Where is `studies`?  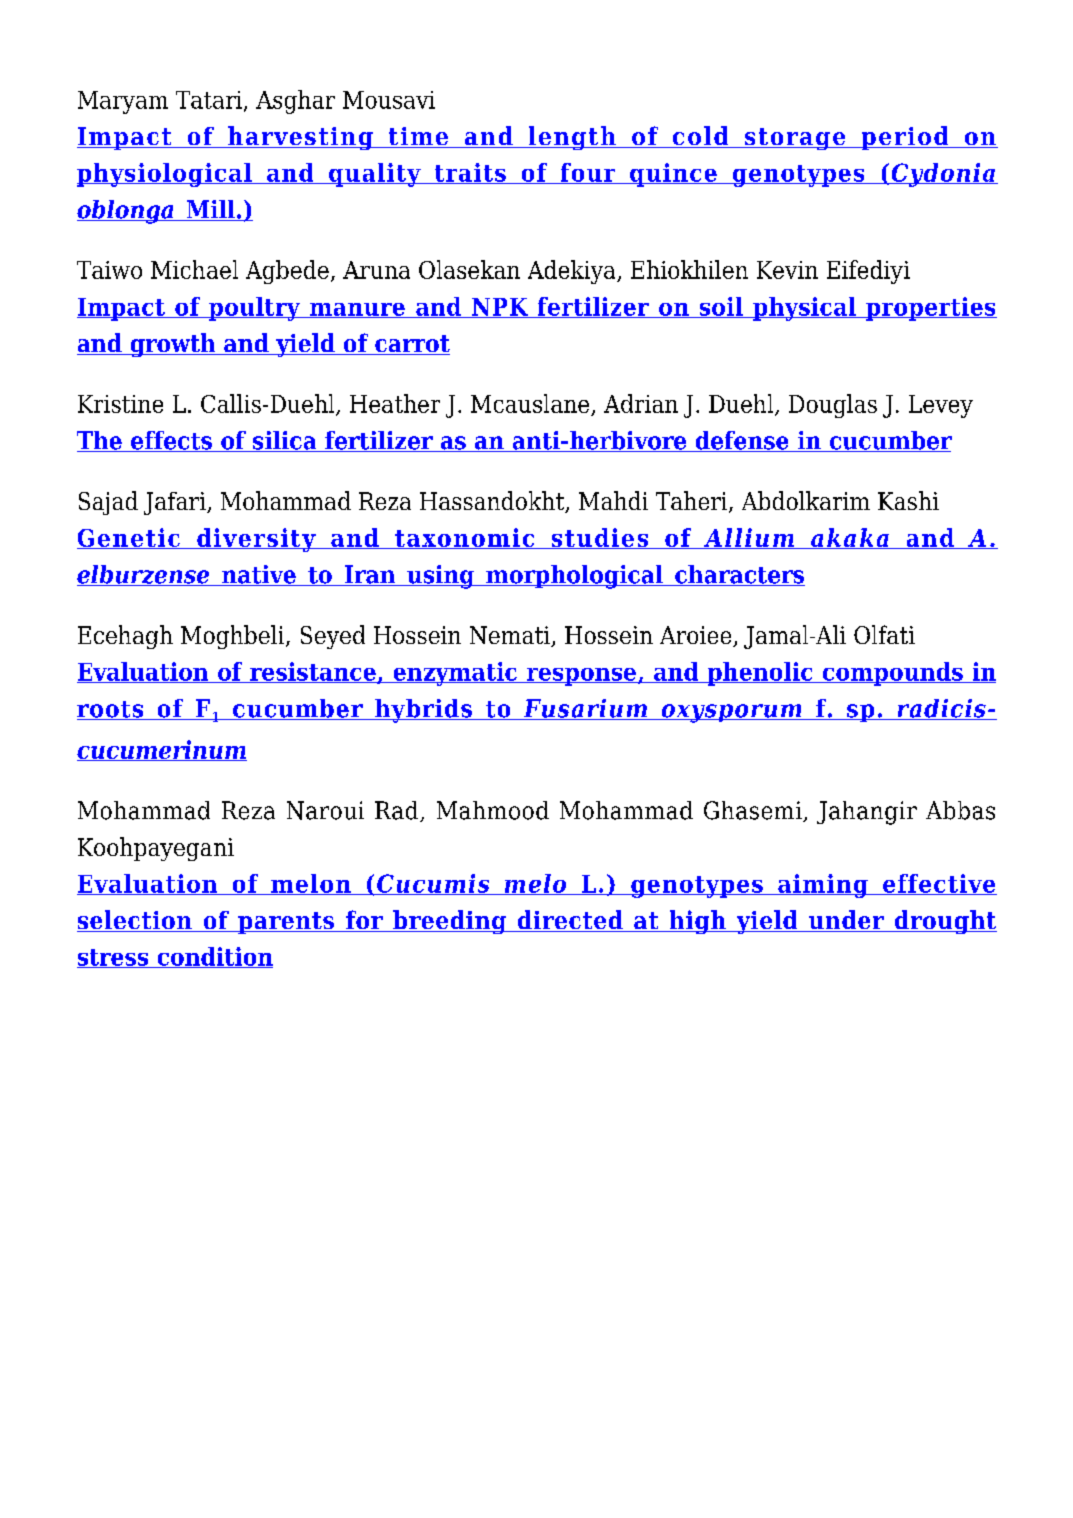
studies is located at coordinates (600, 538).
